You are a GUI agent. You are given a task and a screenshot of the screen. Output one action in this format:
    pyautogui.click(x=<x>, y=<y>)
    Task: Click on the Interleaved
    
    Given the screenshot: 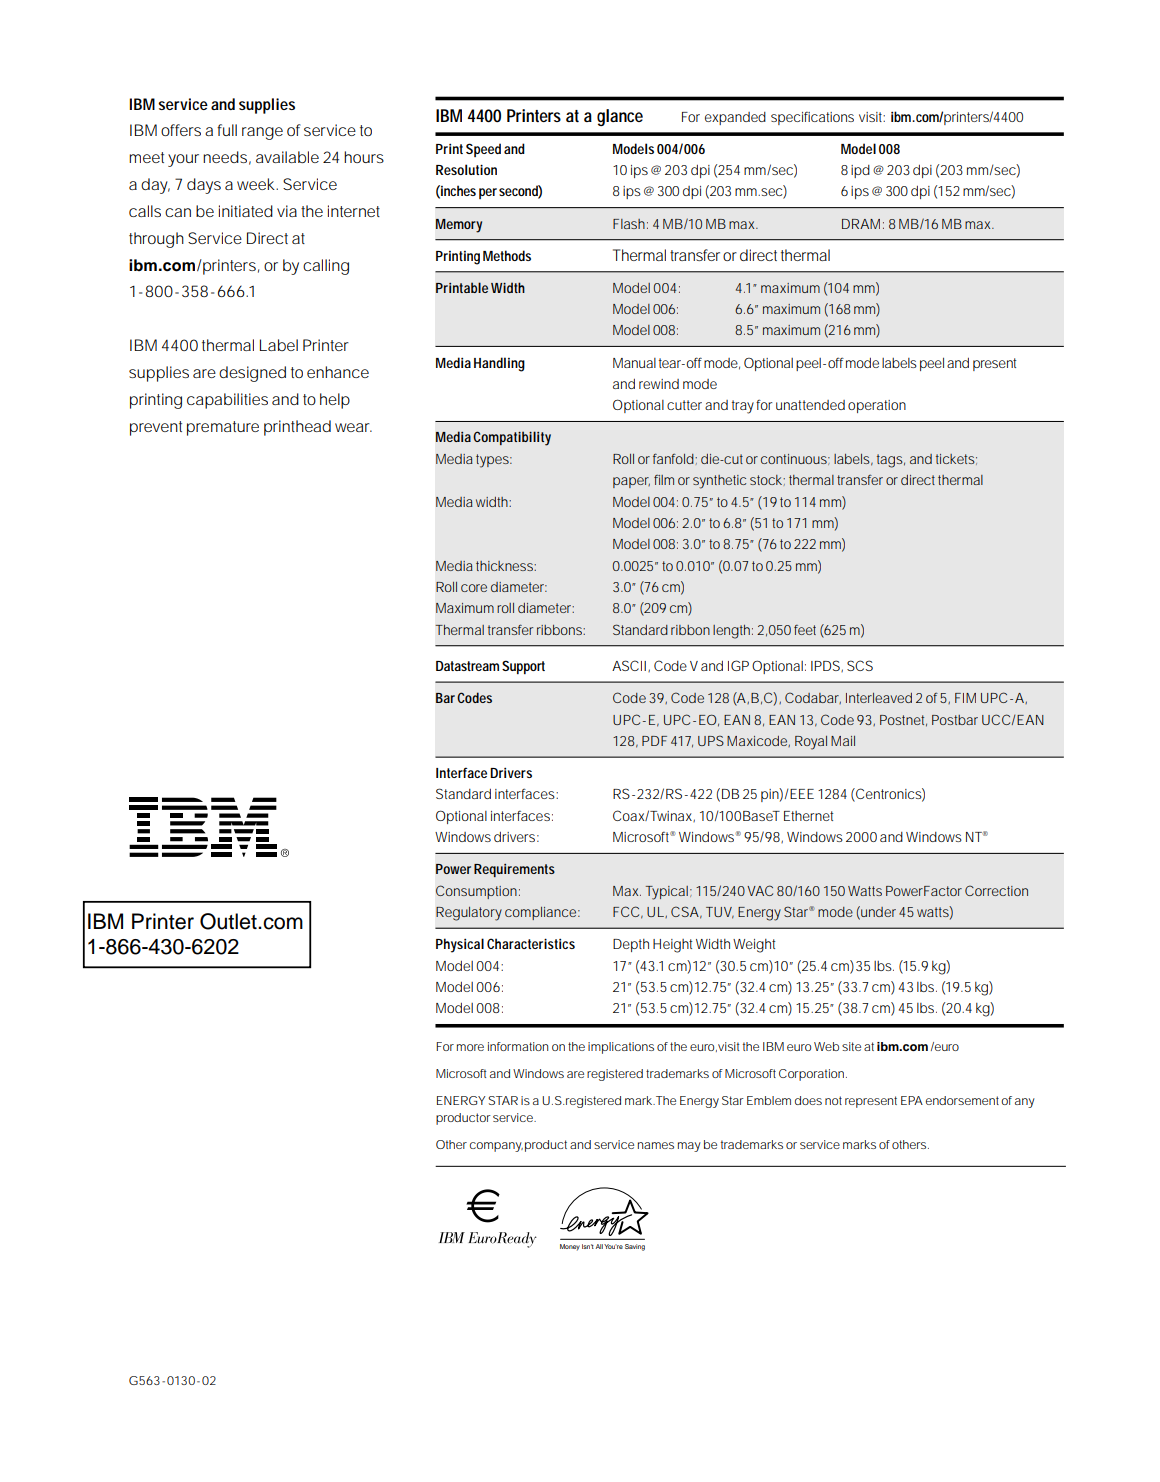 What is the action you would take?
    pyautogui.click(x=879, y=698)
